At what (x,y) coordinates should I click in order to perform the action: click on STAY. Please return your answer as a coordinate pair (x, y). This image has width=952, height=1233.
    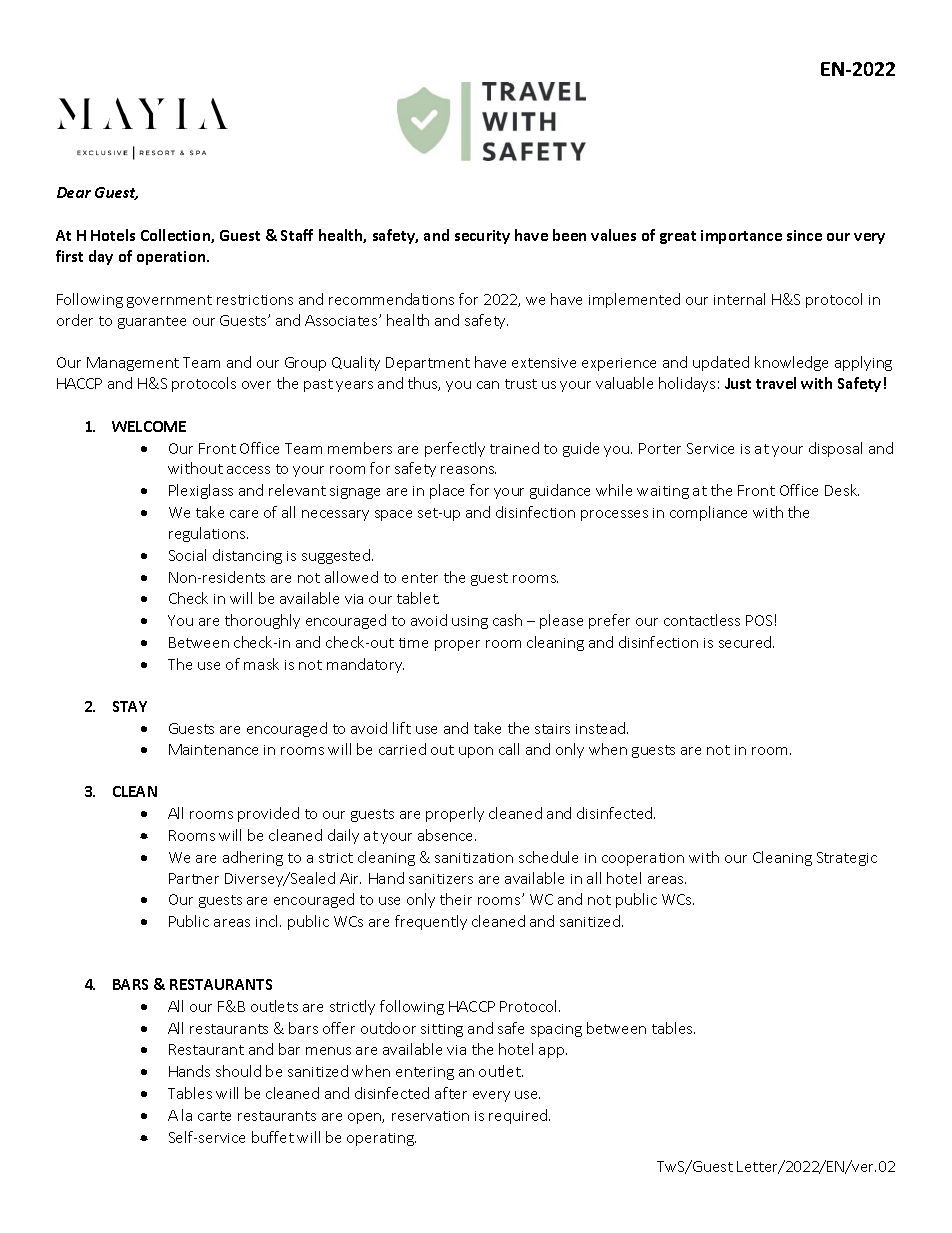
    Looking at the image, I should click on (130, 706).
